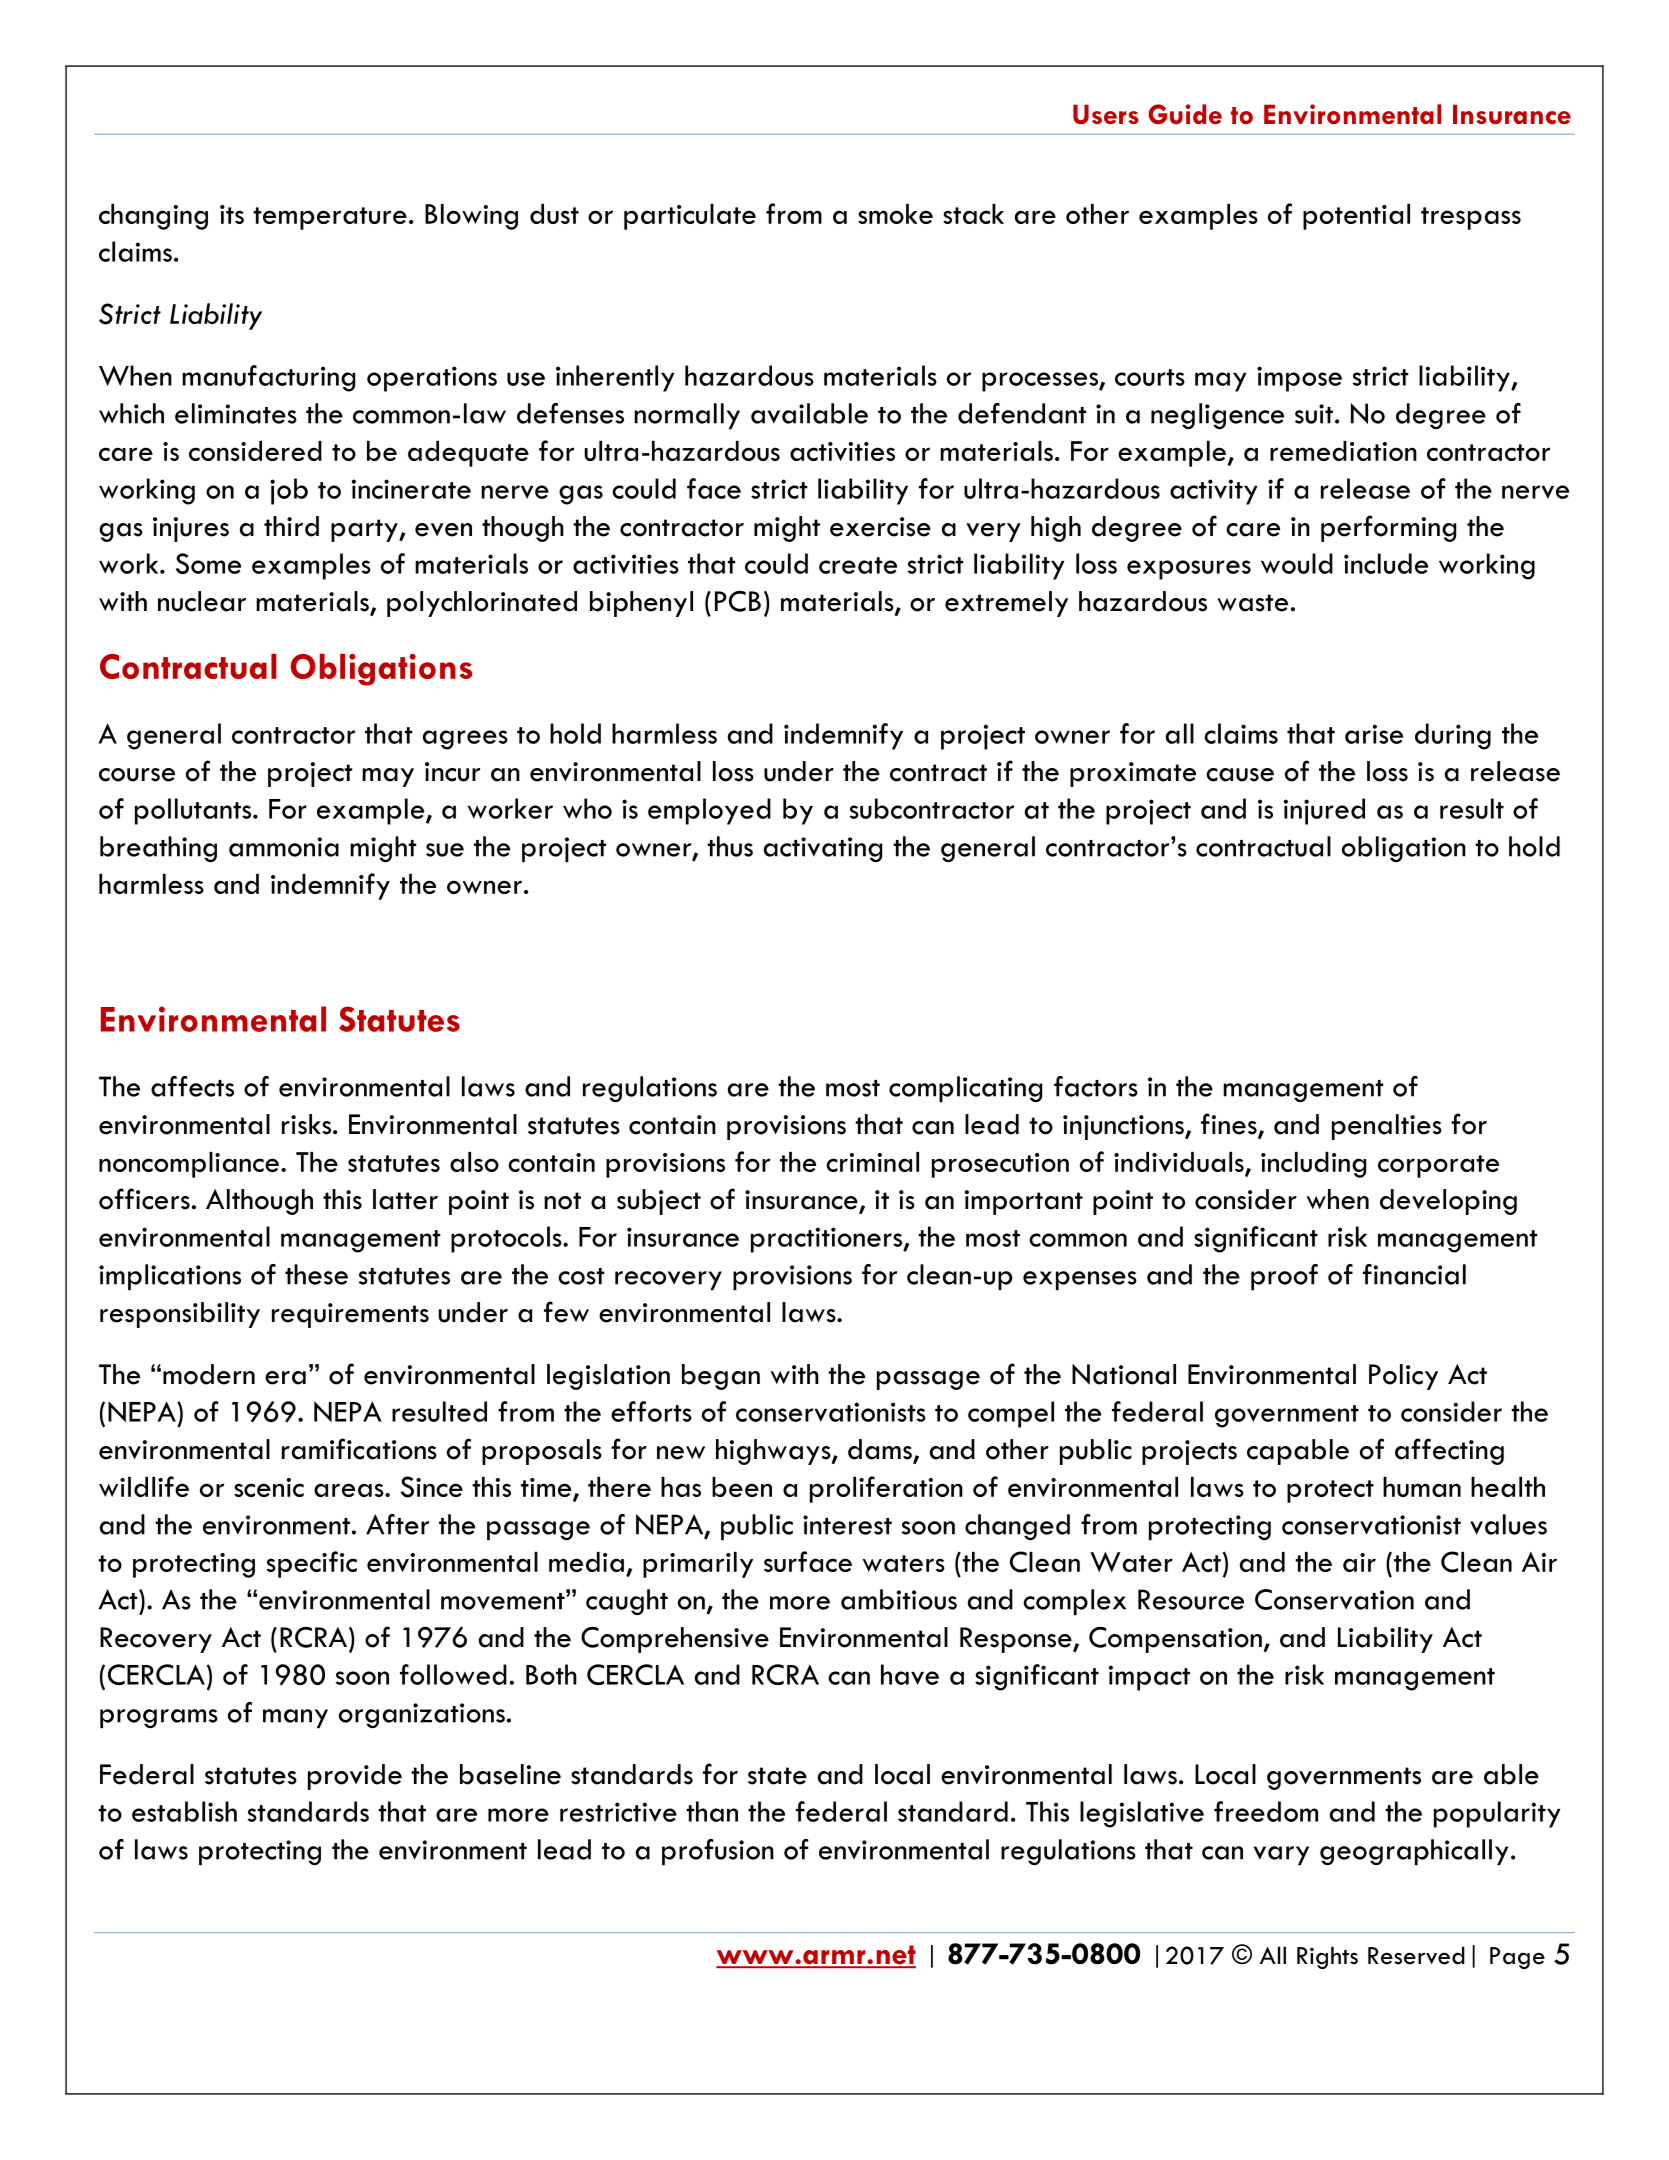 This screenshot has height=2160, width=1669. I want to click on pollutants, so click(194, 811).
